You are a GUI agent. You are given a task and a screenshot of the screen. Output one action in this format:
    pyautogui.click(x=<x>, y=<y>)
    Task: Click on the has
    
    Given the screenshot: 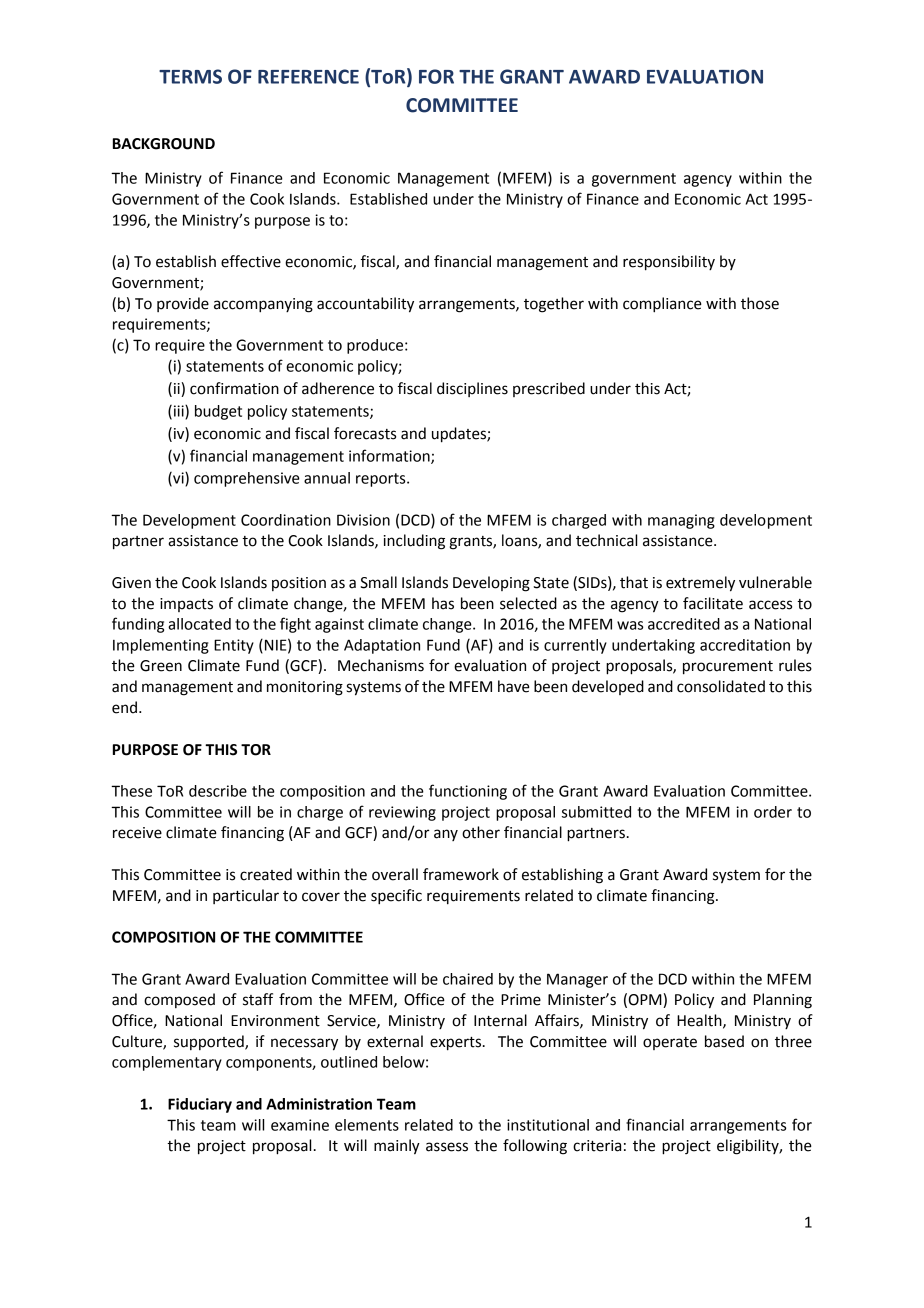 What is the action you would take?
    pyautogui.click(x=443, y=603)
